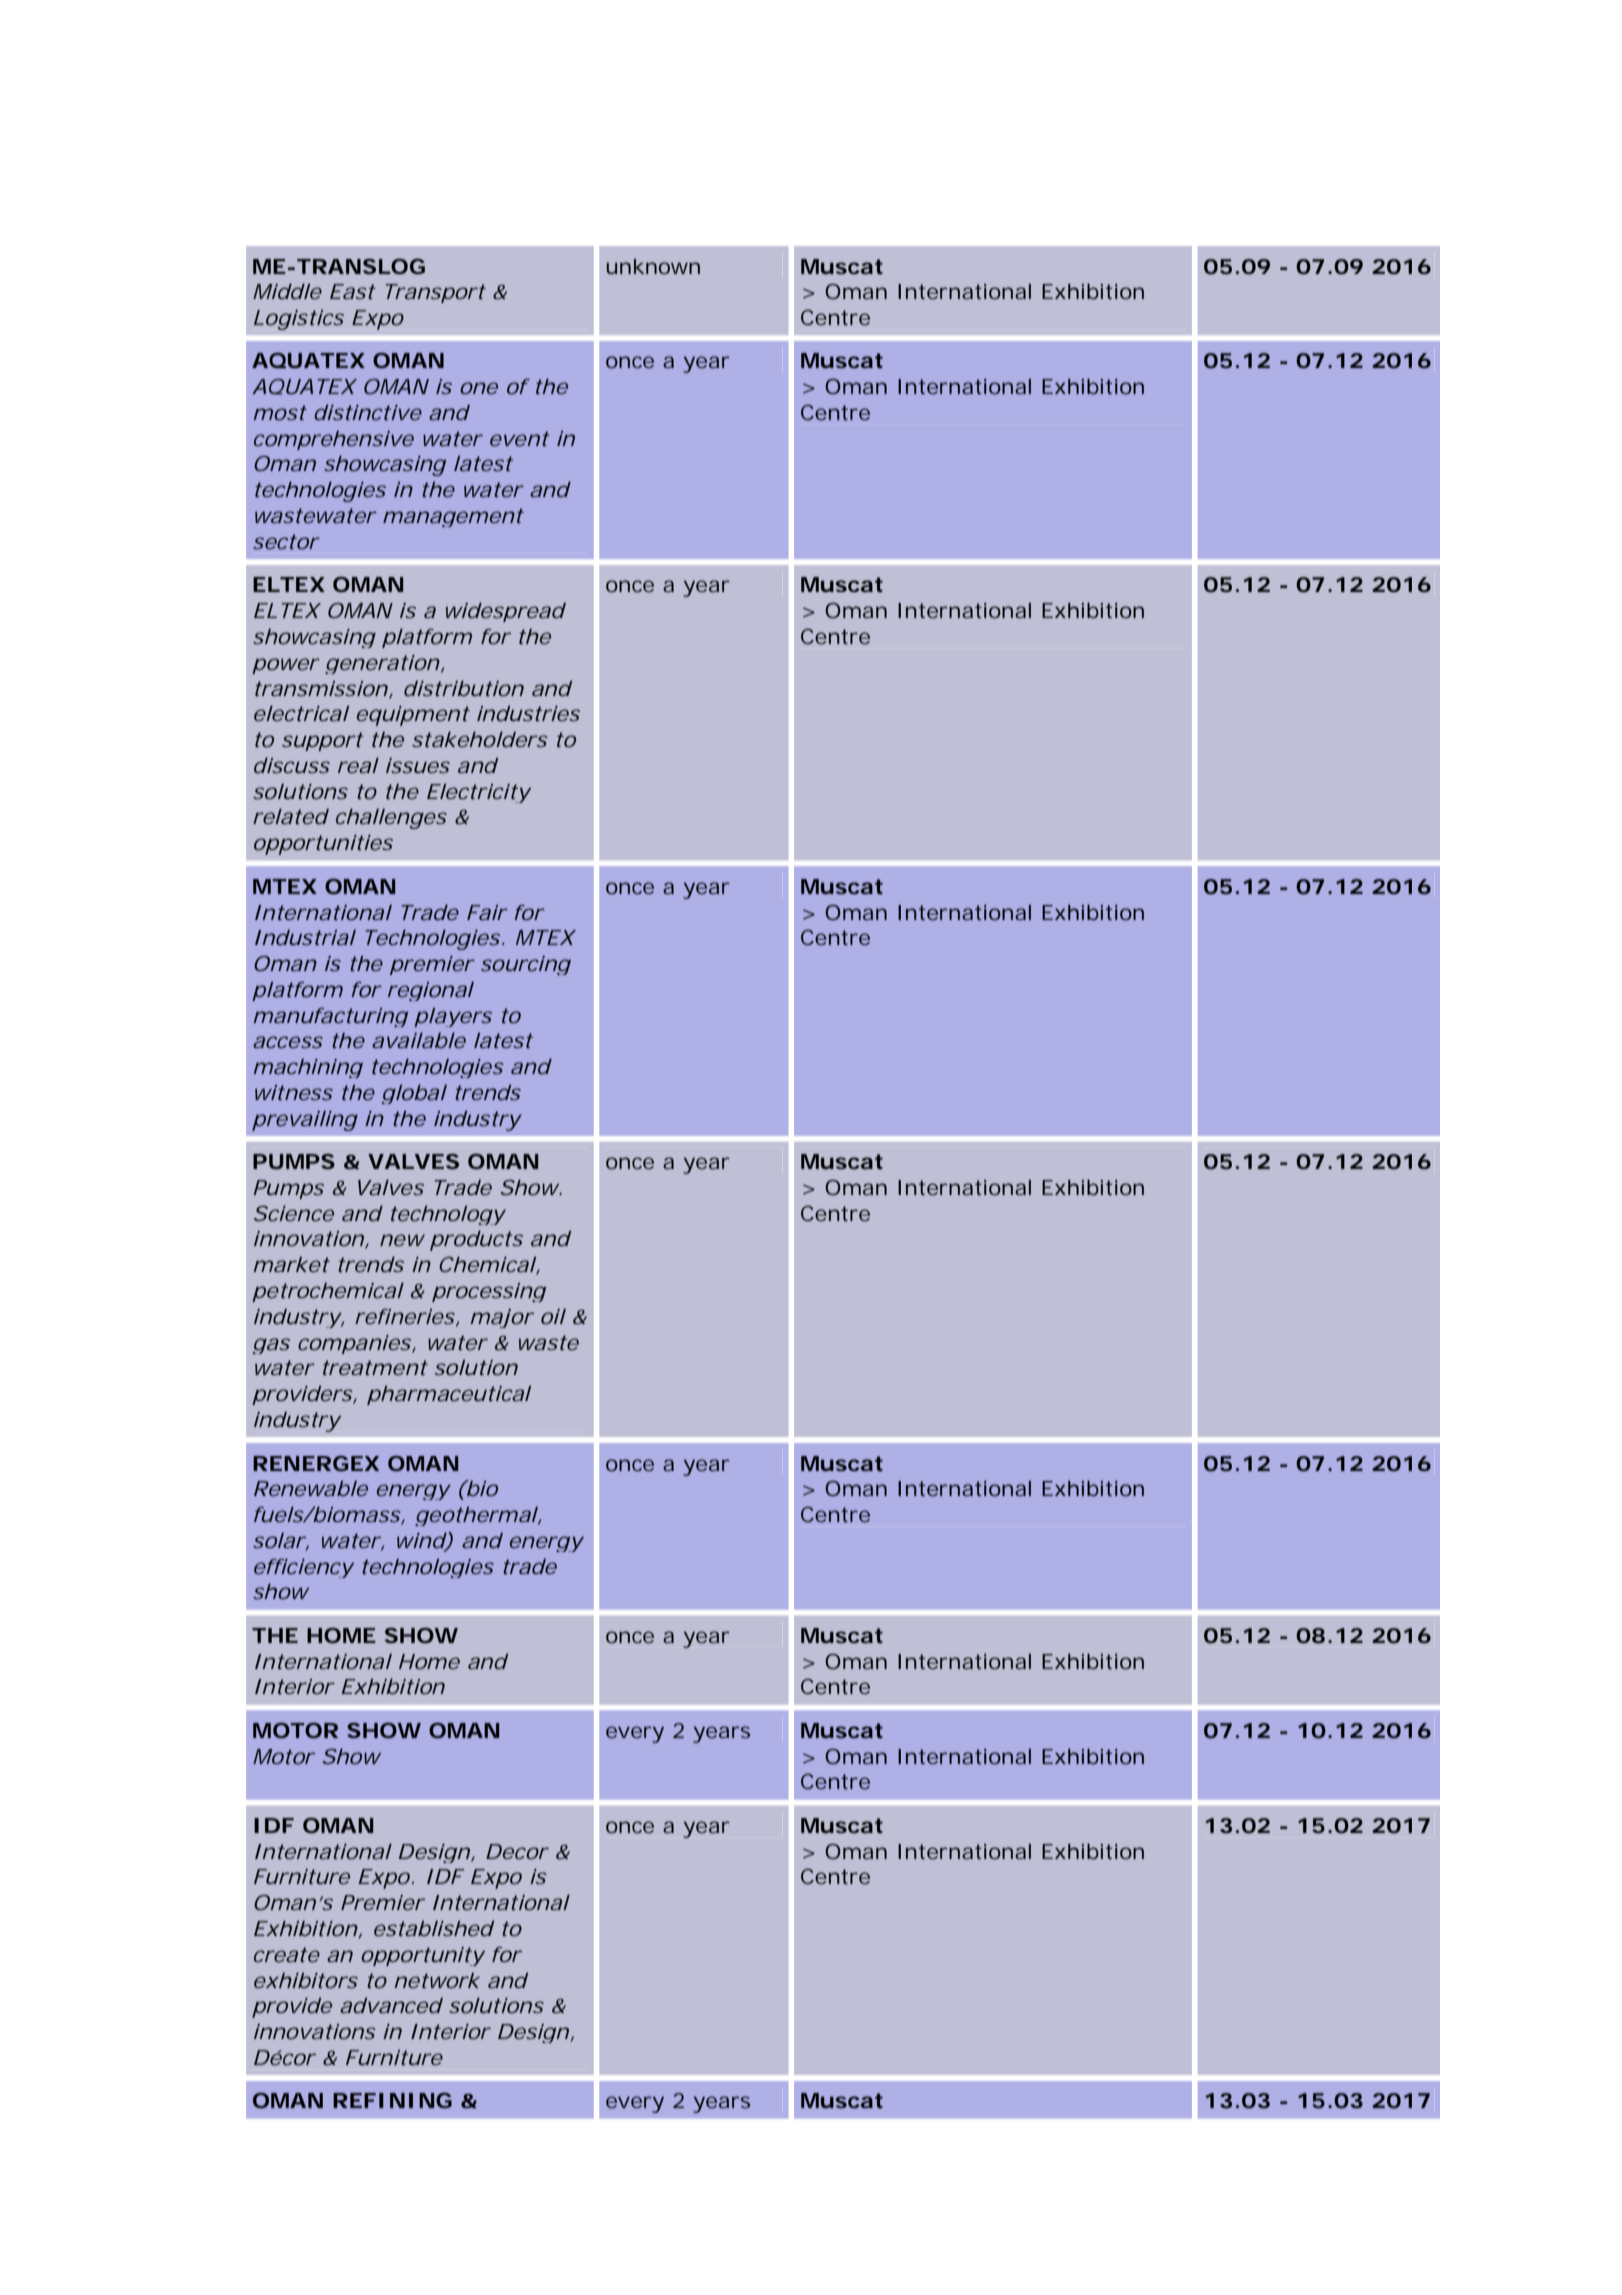  Describe the element at coordinates (294, 1092) in the screenshot. I see `witness` at that location.
